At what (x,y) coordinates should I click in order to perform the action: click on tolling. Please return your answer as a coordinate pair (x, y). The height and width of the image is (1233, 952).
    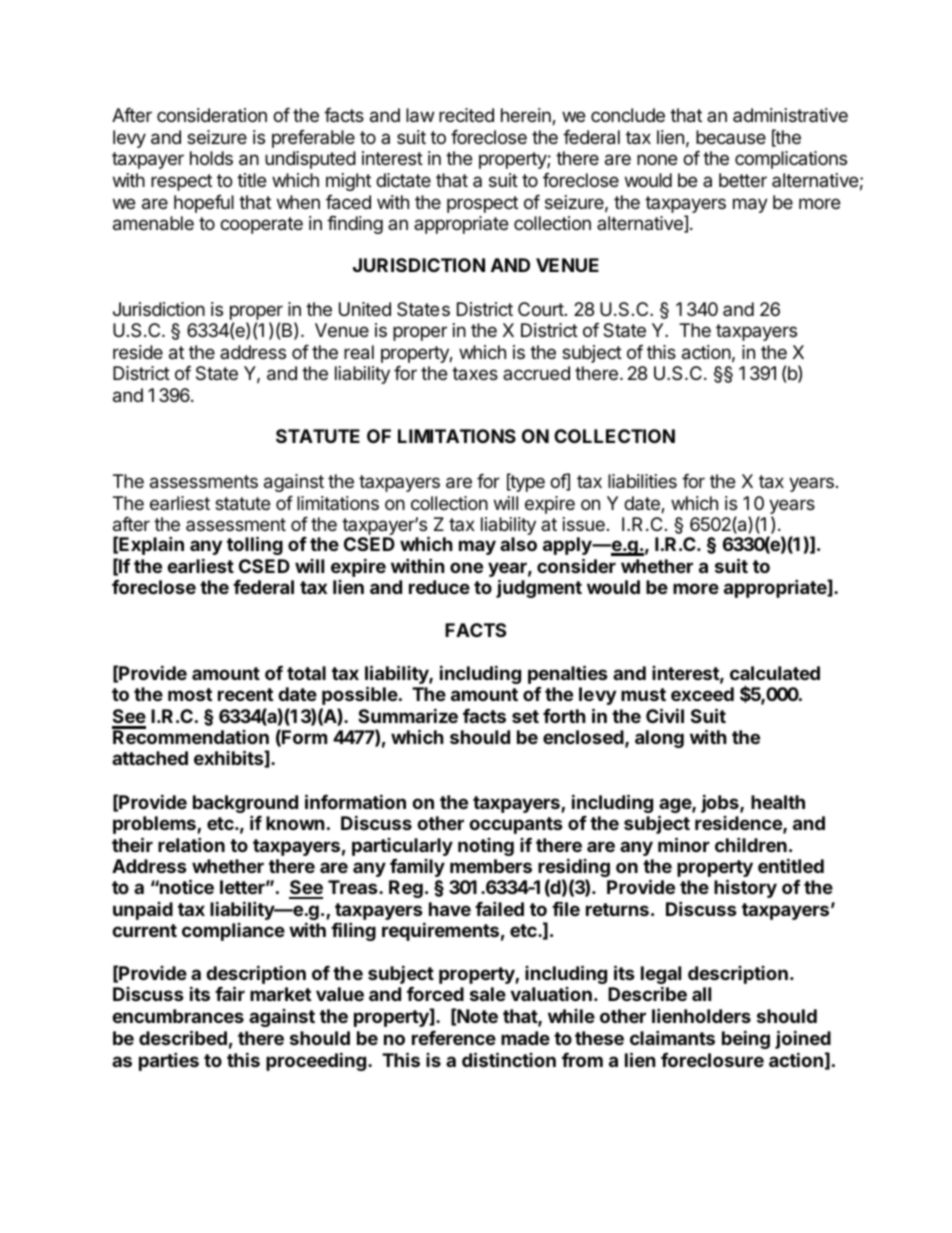
    Looking at the image, I should click on (255, 545).
